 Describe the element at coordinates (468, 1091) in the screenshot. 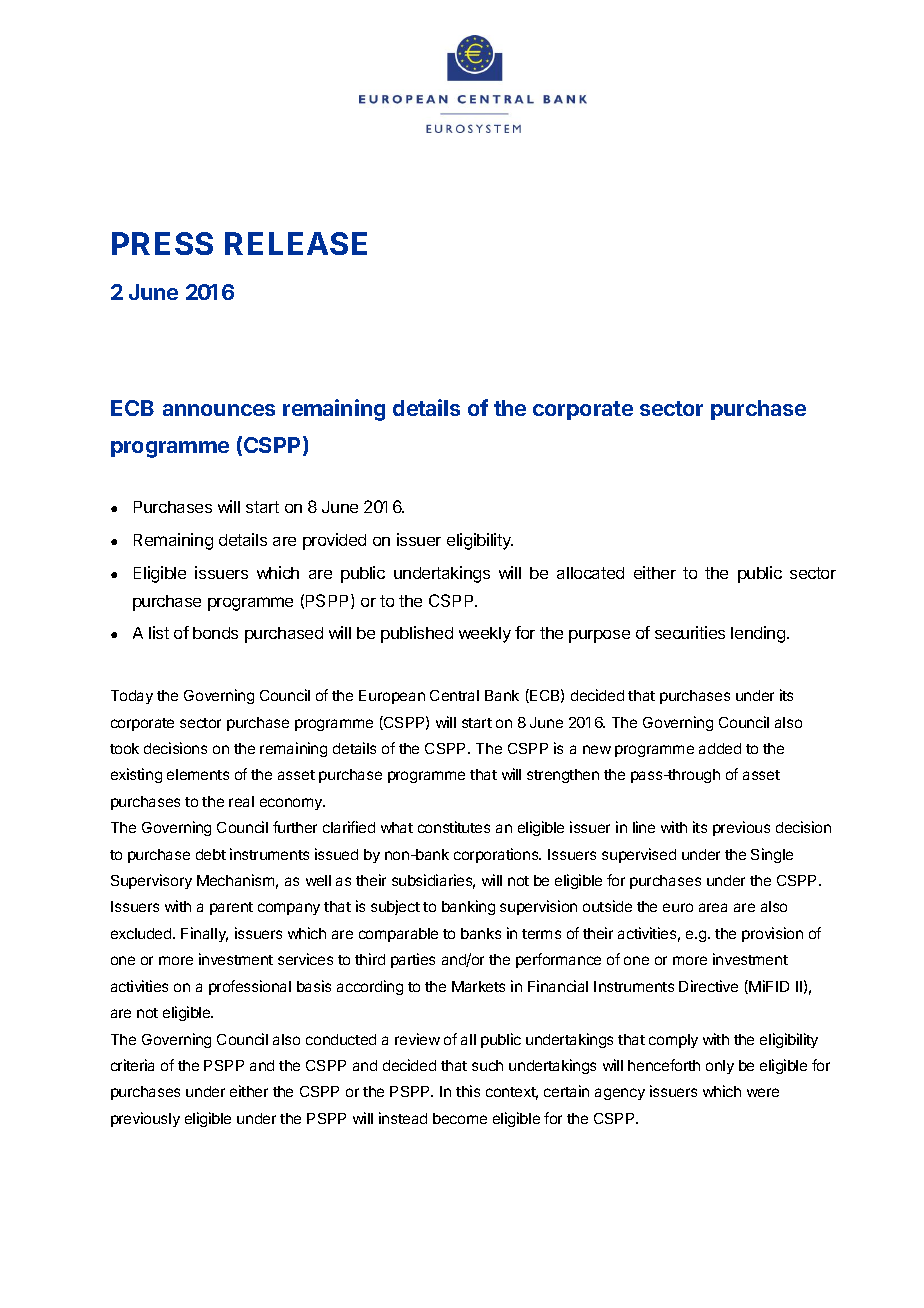

I see `this` at that location.
